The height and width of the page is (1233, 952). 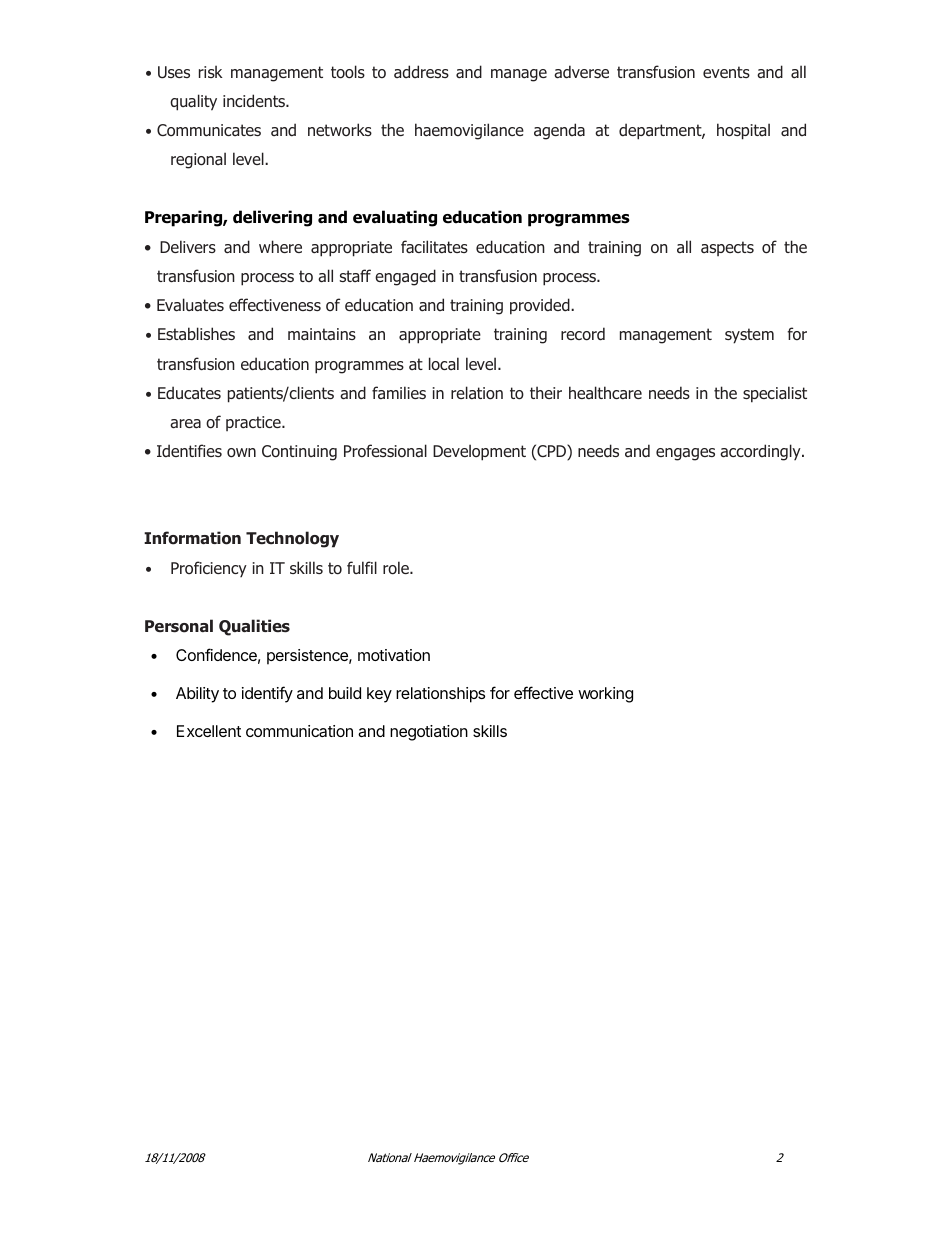 What do you see at coordinates (726, 72) in the page?
I see `events` at bounding box center [726, 72].
